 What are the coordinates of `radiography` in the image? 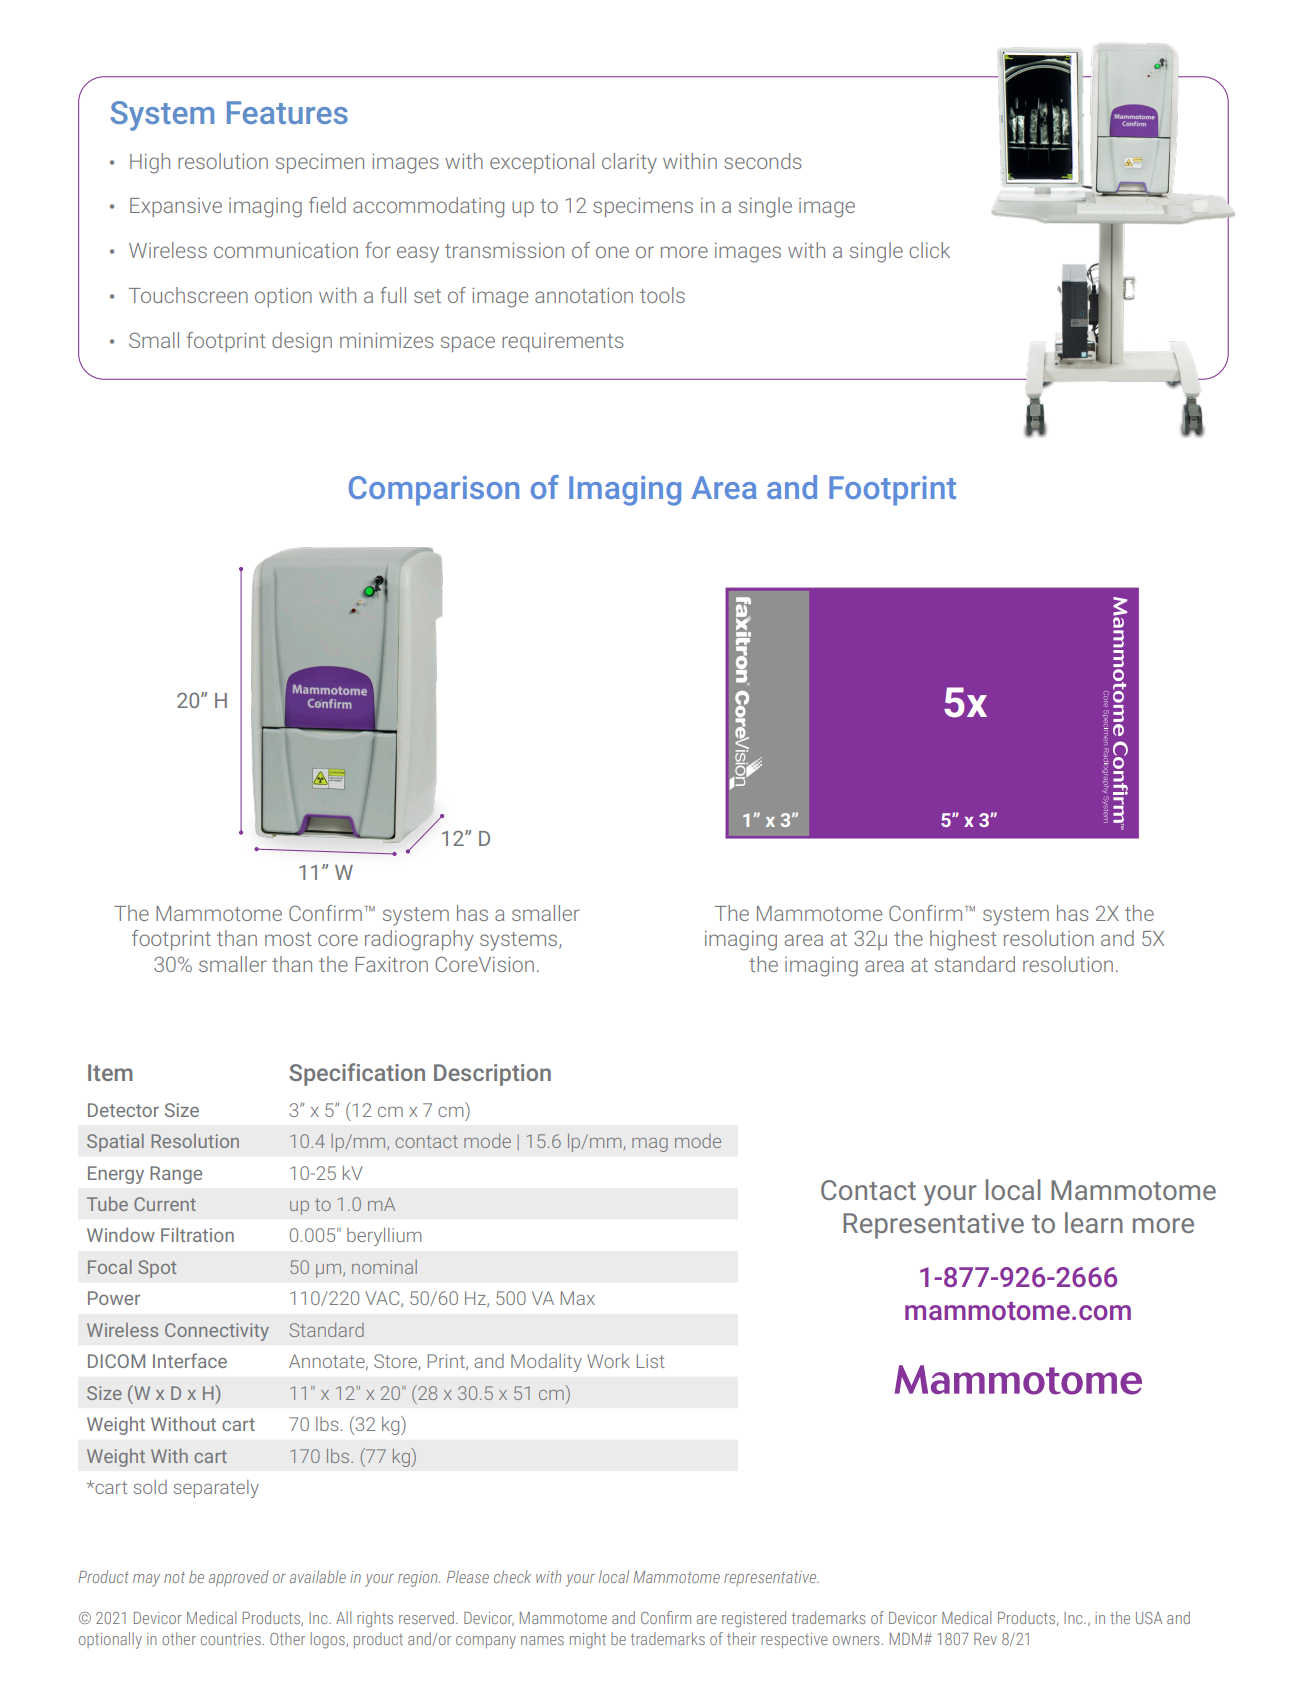 It's located at (419, 940).
